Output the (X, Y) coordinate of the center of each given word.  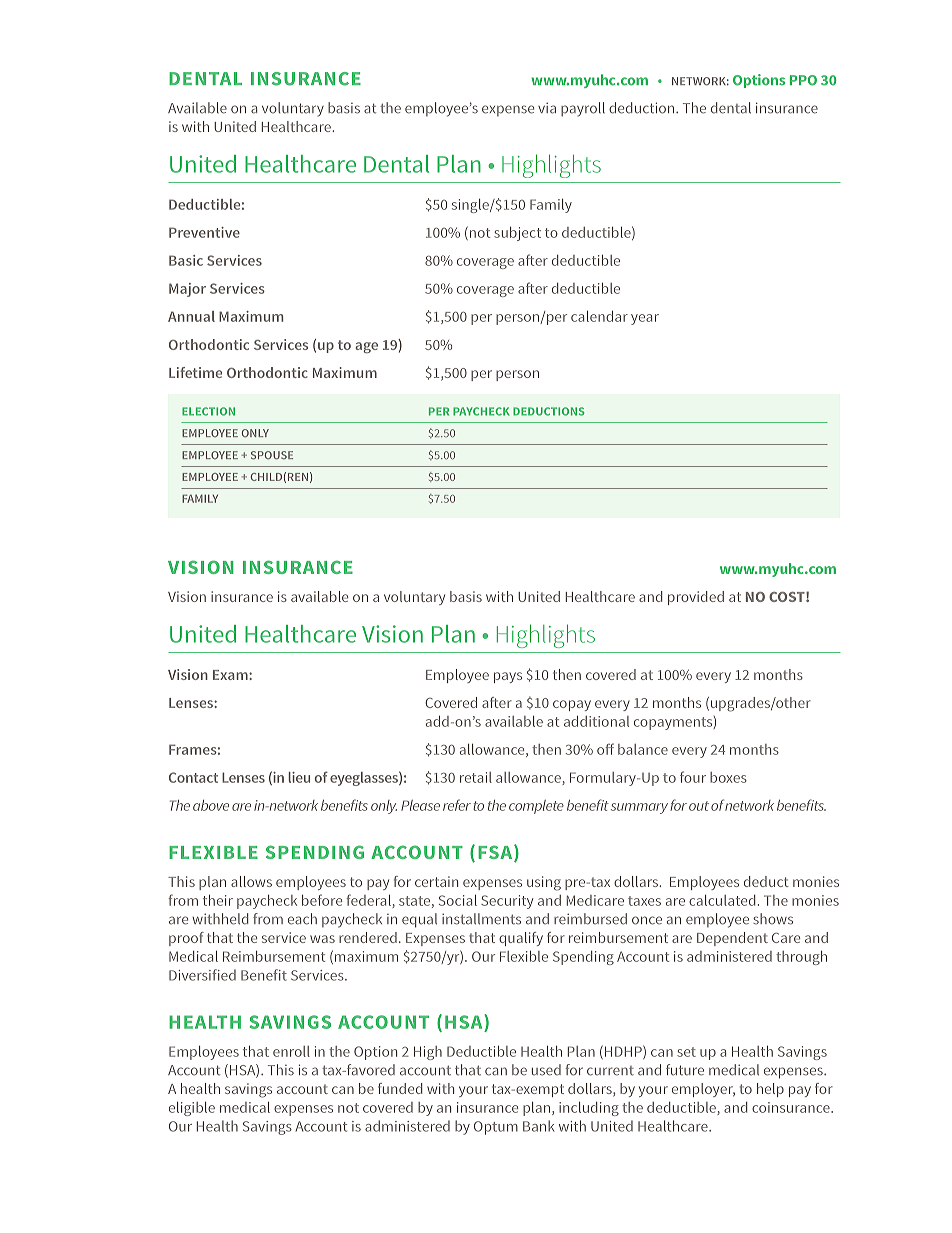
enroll (291, 1051)
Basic (186, 260)
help (770, 1090)
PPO (803, 80)
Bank (538, 1126)
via (547, 108)
